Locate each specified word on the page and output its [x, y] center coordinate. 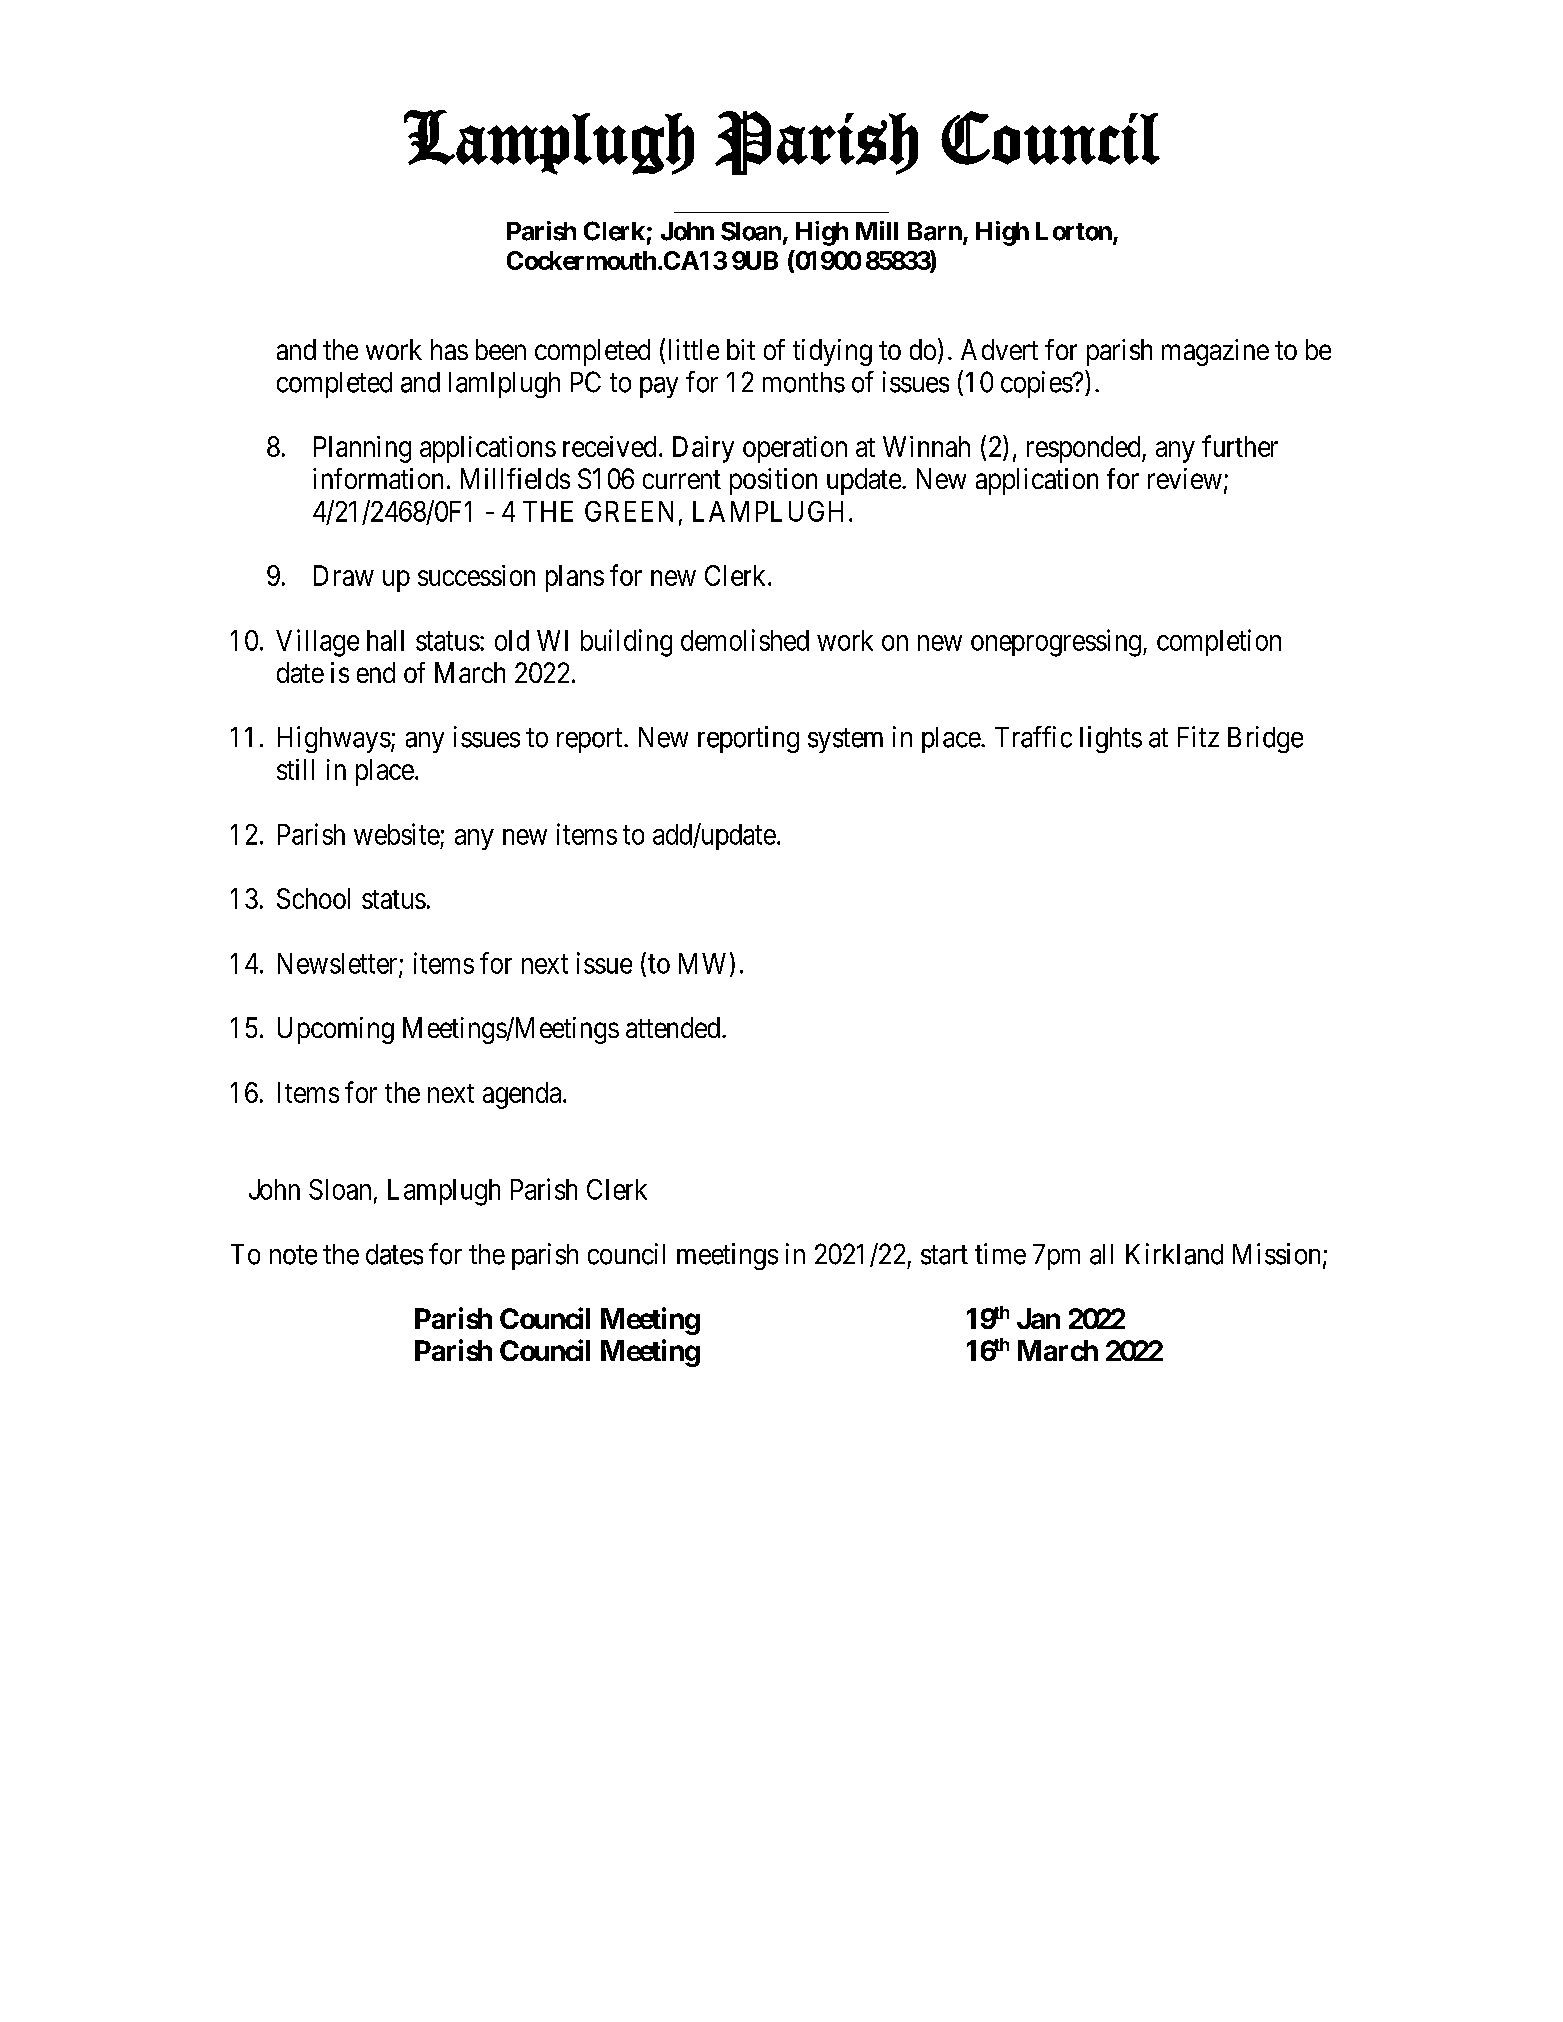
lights [1111, 739]
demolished [745, 640]
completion [1219, 642]
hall [385, 640]
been [501, 349]
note [293, 1255]
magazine [1215, 352]
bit [741, 349]
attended [674, 1027]
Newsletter [339, 964]
